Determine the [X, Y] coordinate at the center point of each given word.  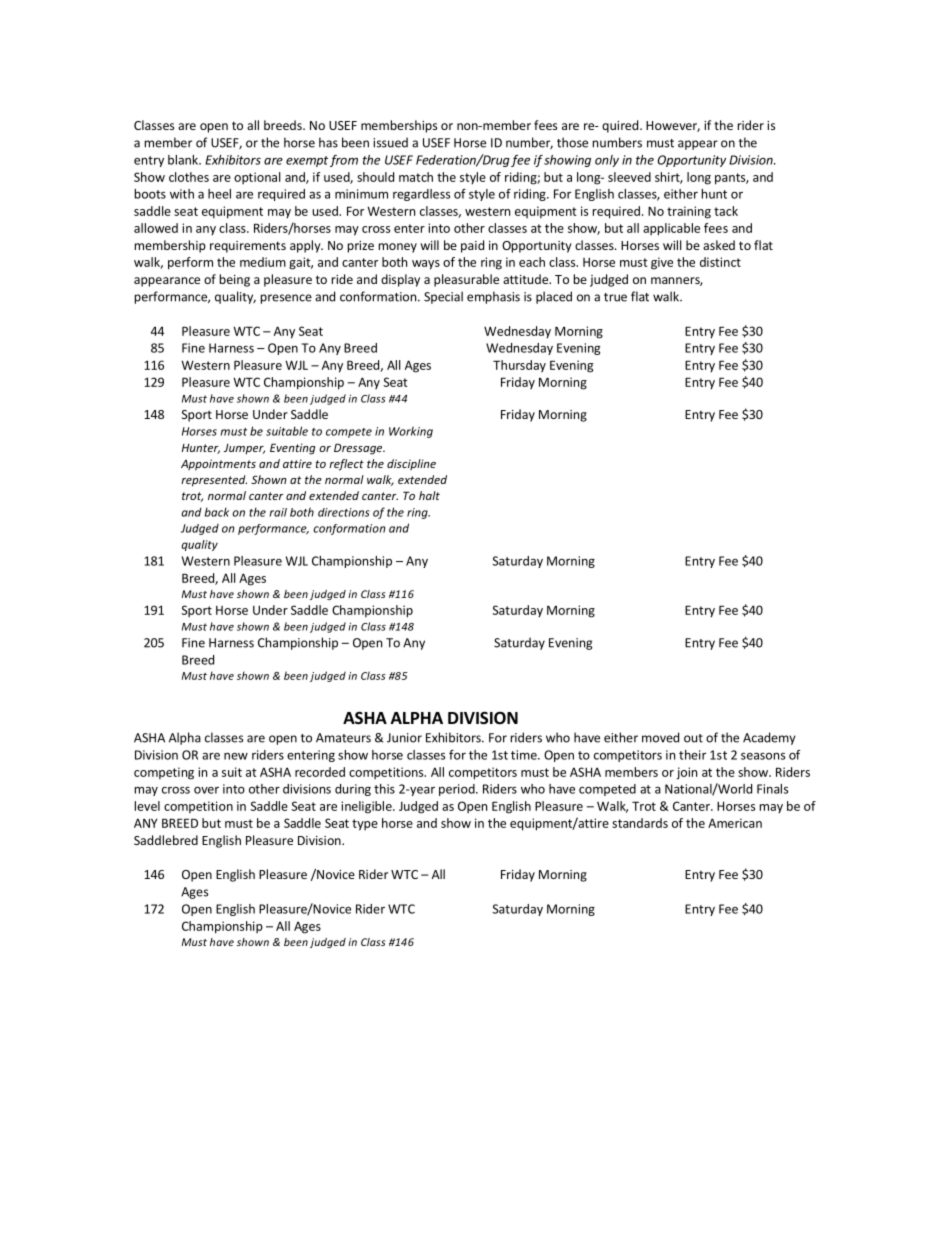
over [206, 790]
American [735, 823]
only [607, 161]
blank [184, 160]
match [416, 177]
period [458, 790]
